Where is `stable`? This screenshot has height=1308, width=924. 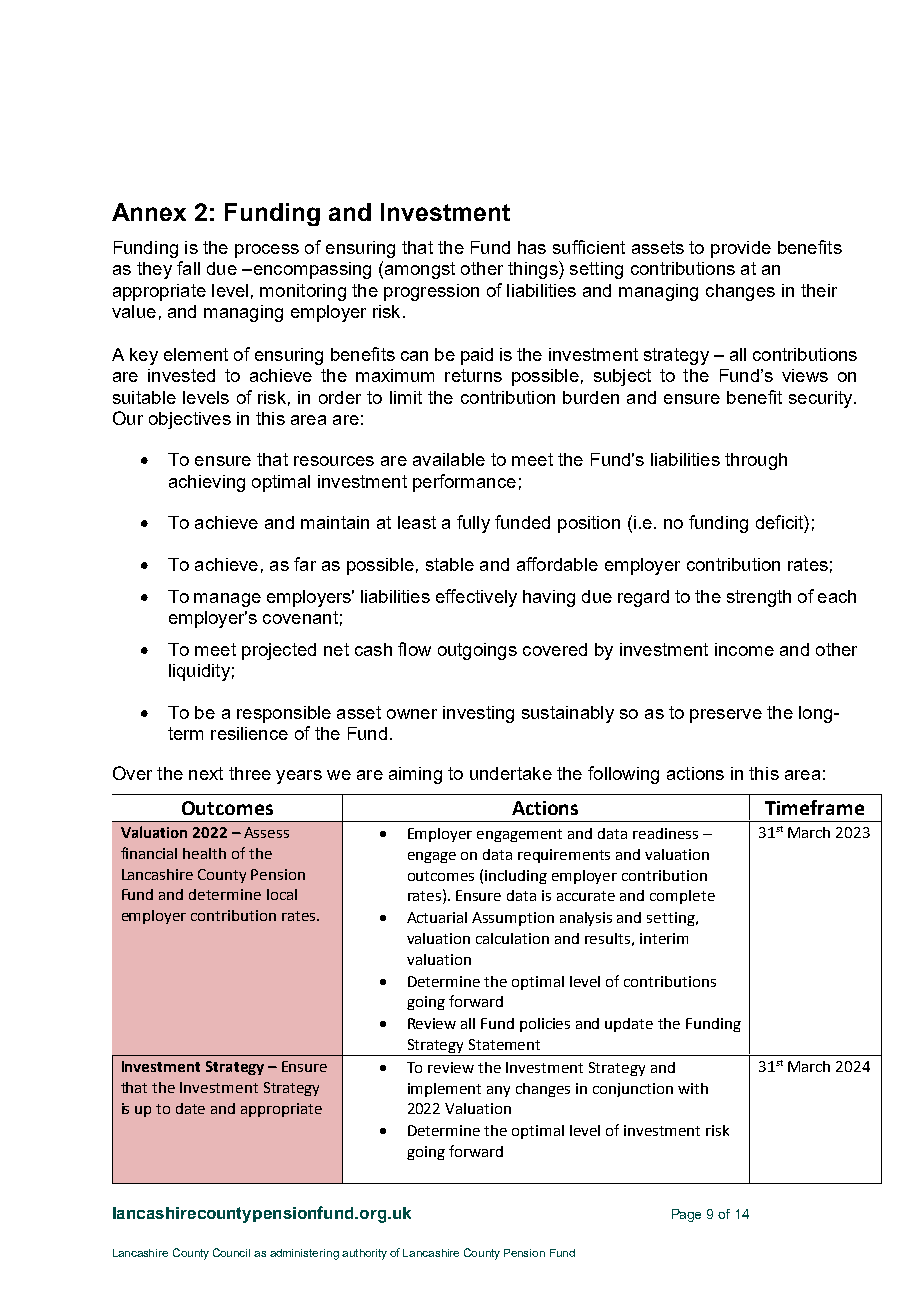 stable is located at coordinates (450, 564).
